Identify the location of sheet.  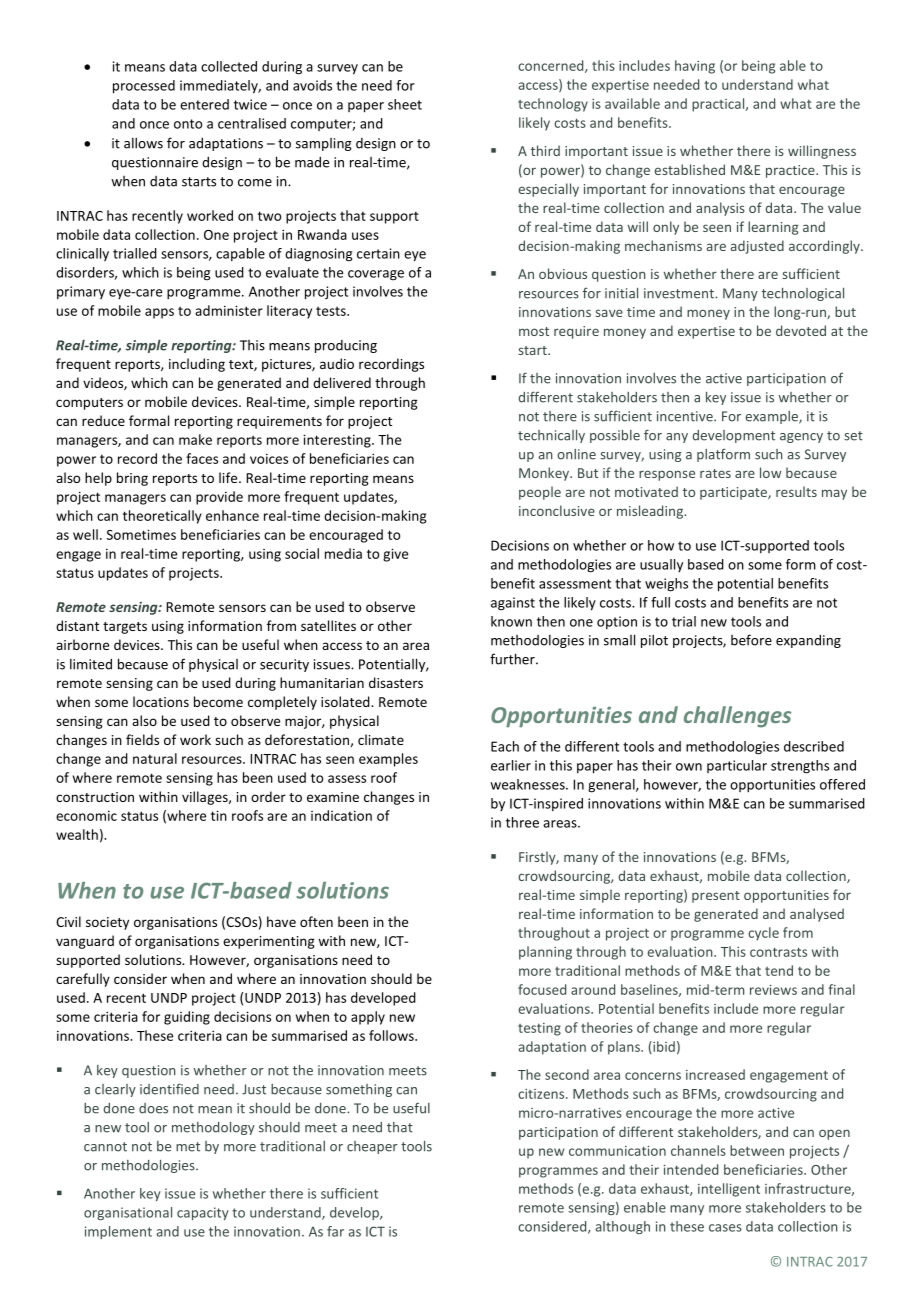
(405, 104).
